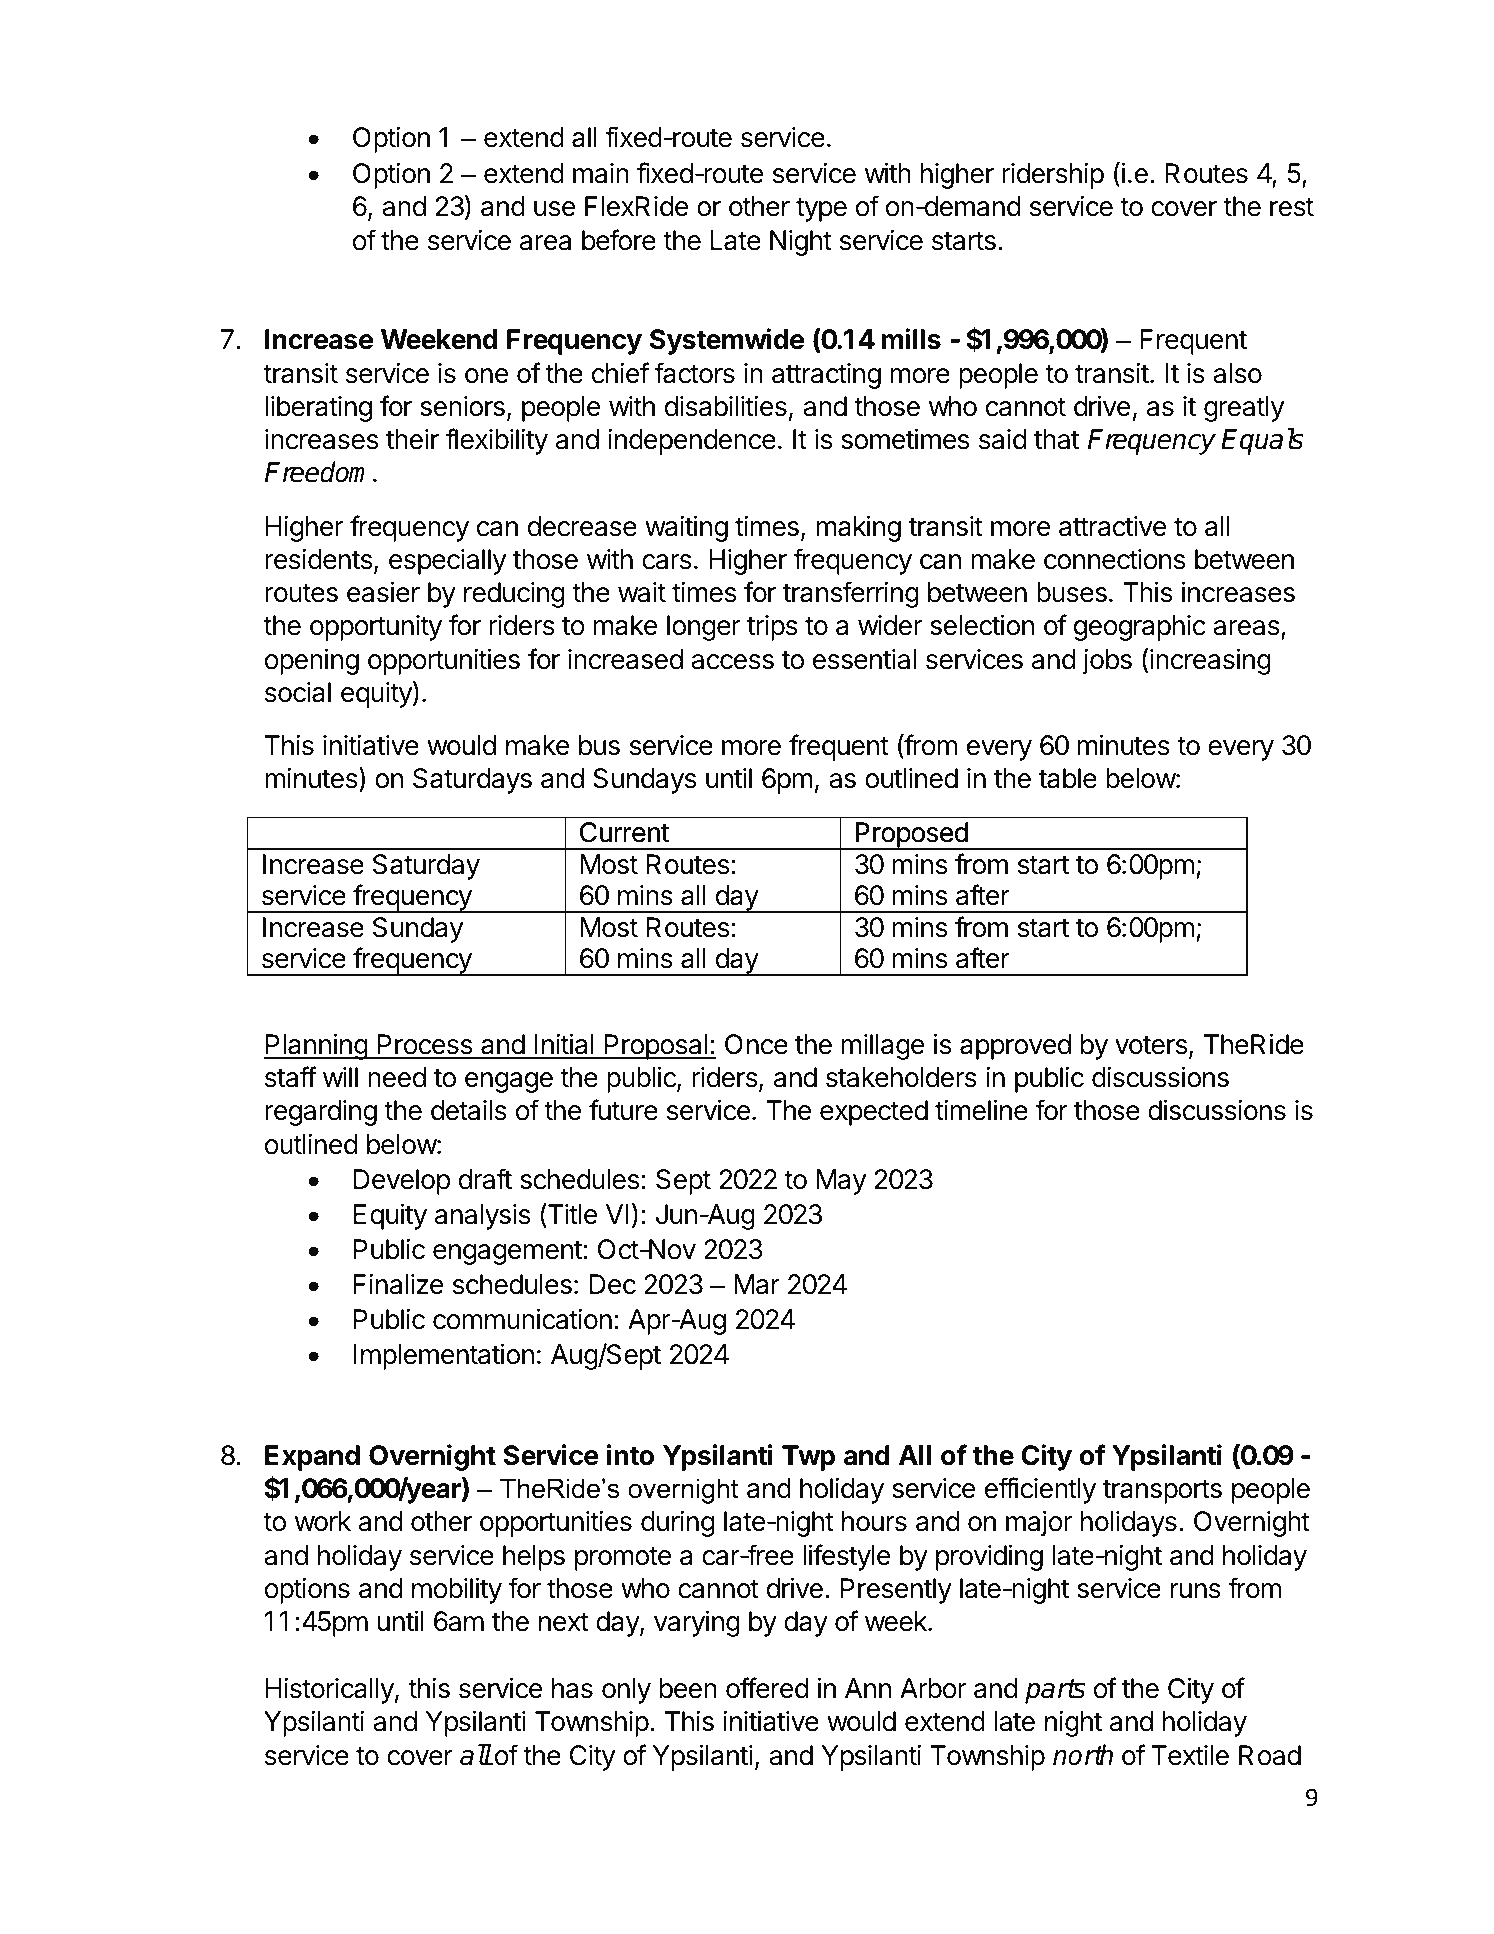 Image resolution: width=1494 pixels, height=1934 pixels. What do you see at coordinates (756, 1044) in the image?
I see `Once` at bounding box center [756, 1044].
